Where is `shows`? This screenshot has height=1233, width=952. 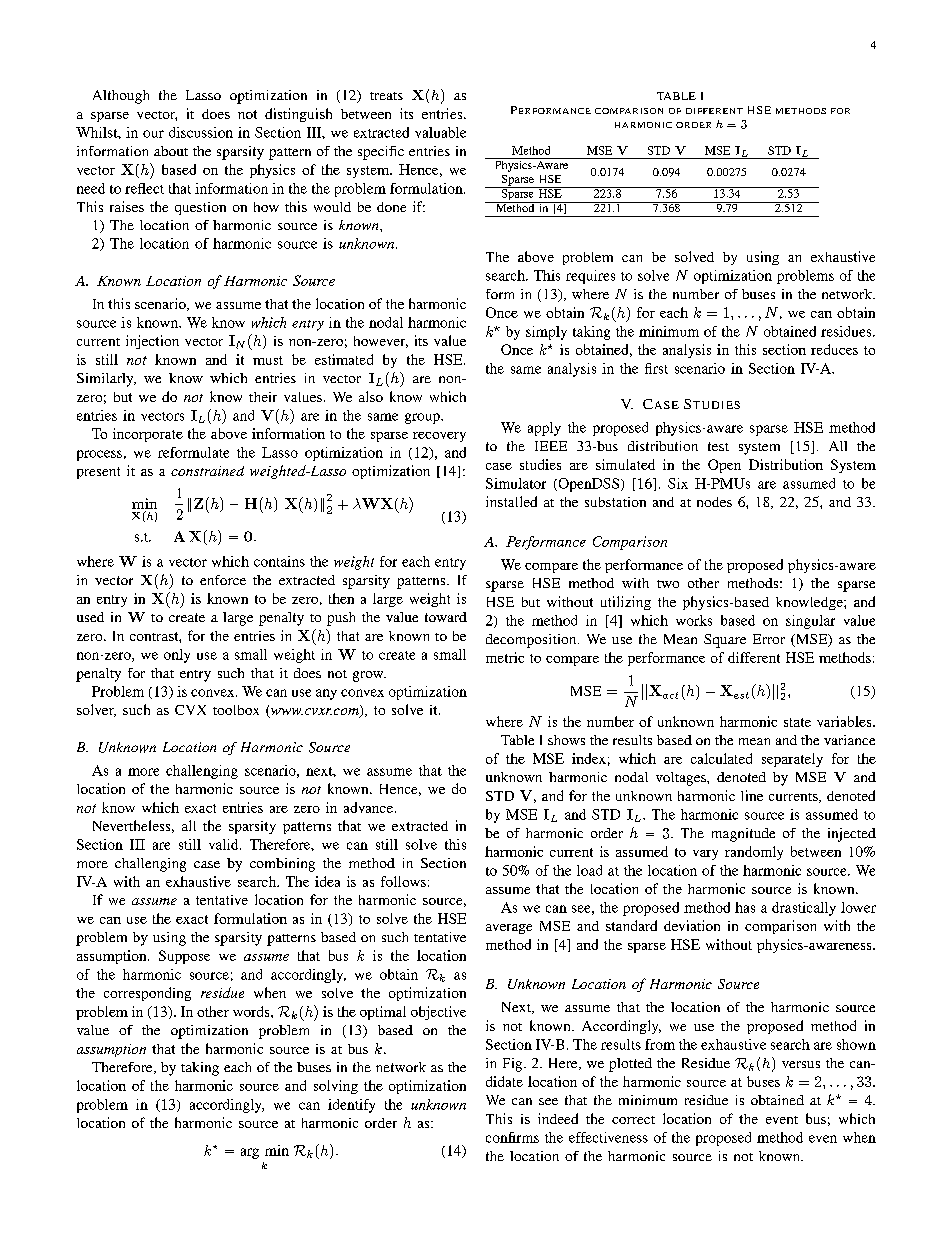 shows is located at coordinates (566, 740).
